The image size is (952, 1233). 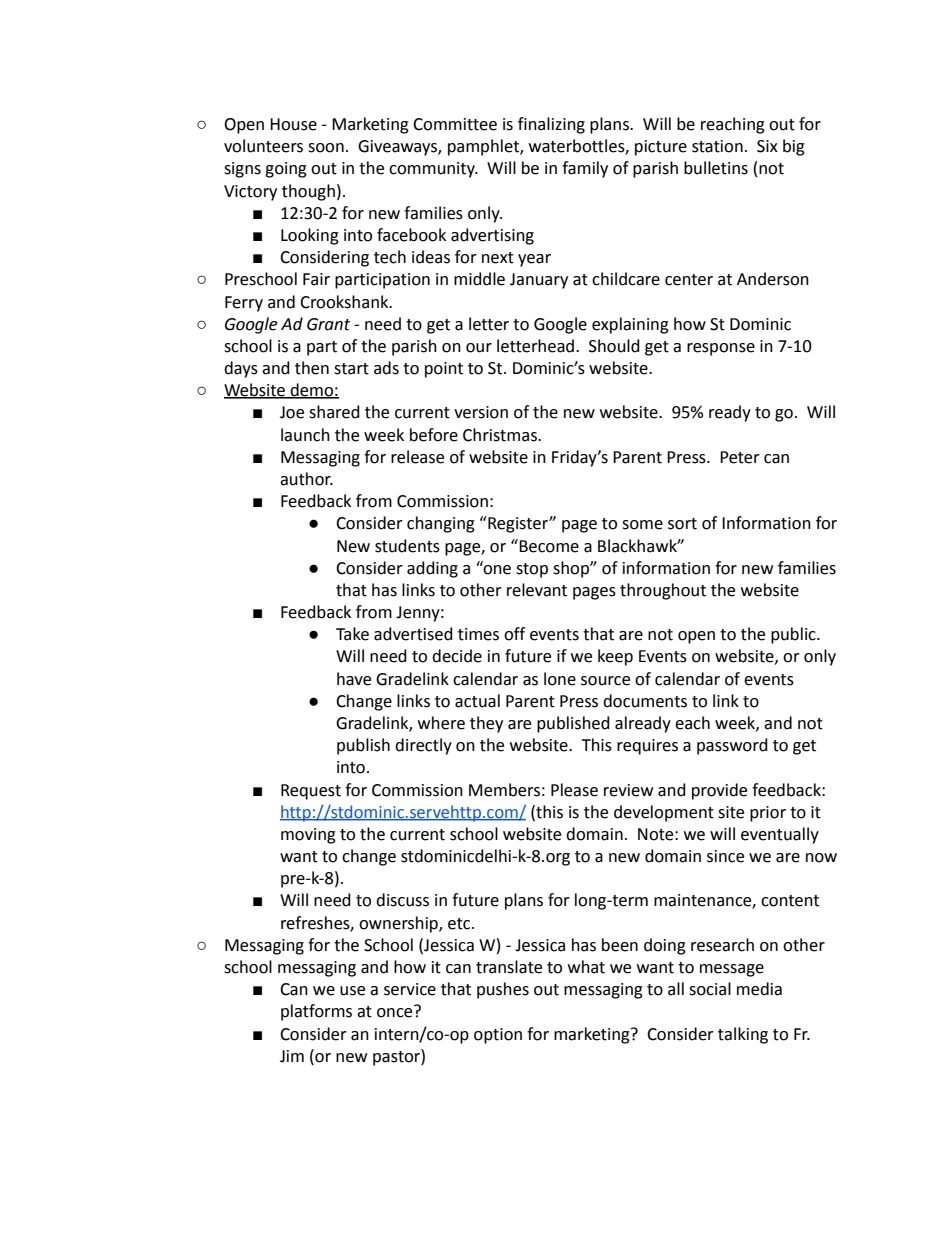 What do you see at coordinates (537, 590) in the screenshot?
I see `relevant` at bounding box center [537, 590].
